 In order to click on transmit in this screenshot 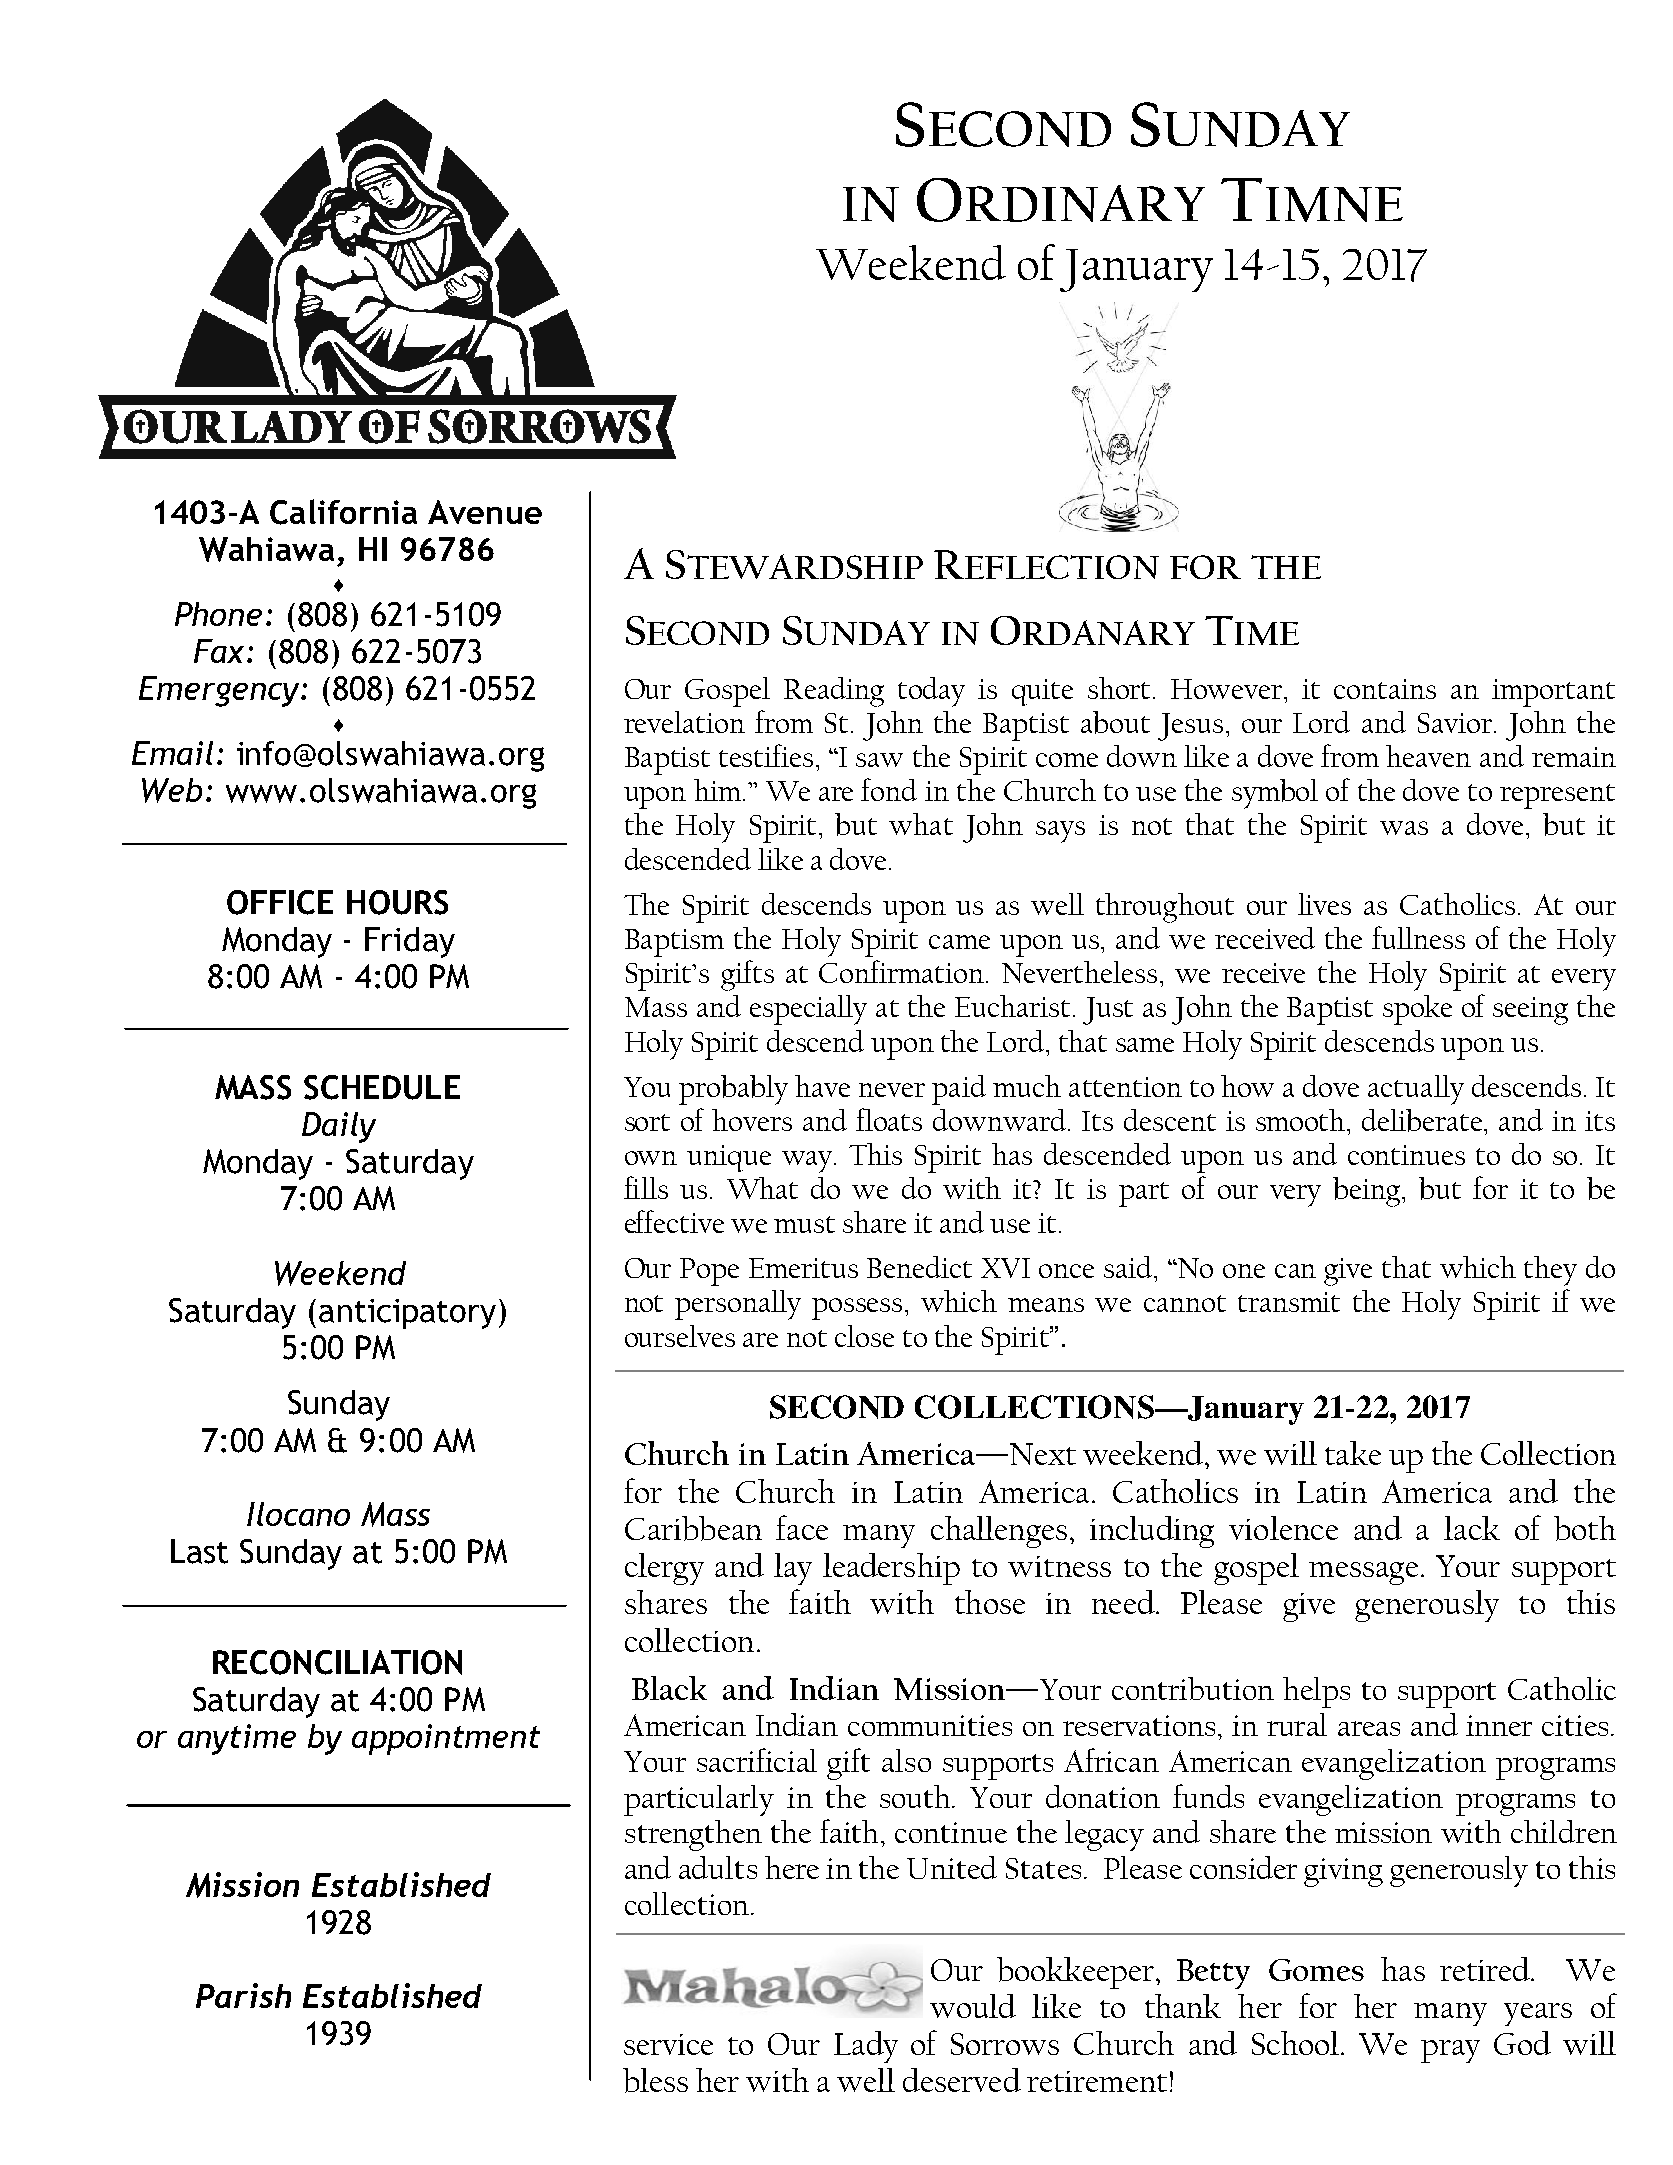, I will do `click(1289, 1302)`.
